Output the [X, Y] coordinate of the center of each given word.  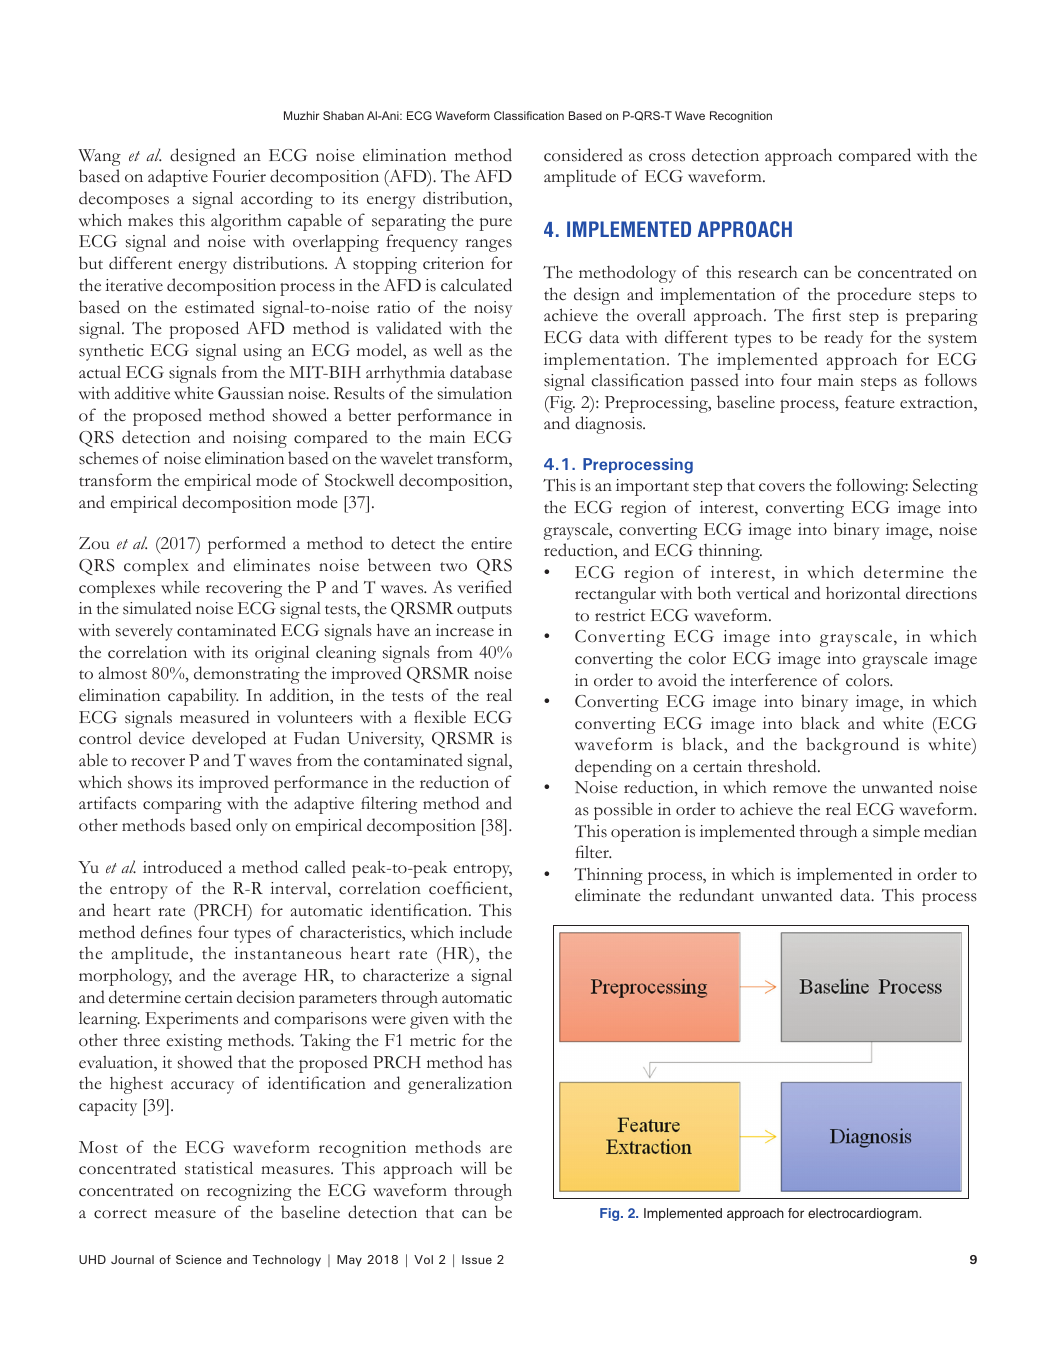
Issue [477, 1259]
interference [773, 680]
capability [203, 697]
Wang [99, 157]
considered [583, 155]
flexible [440, 717]
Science [199, 1259]
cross [667, 157]
